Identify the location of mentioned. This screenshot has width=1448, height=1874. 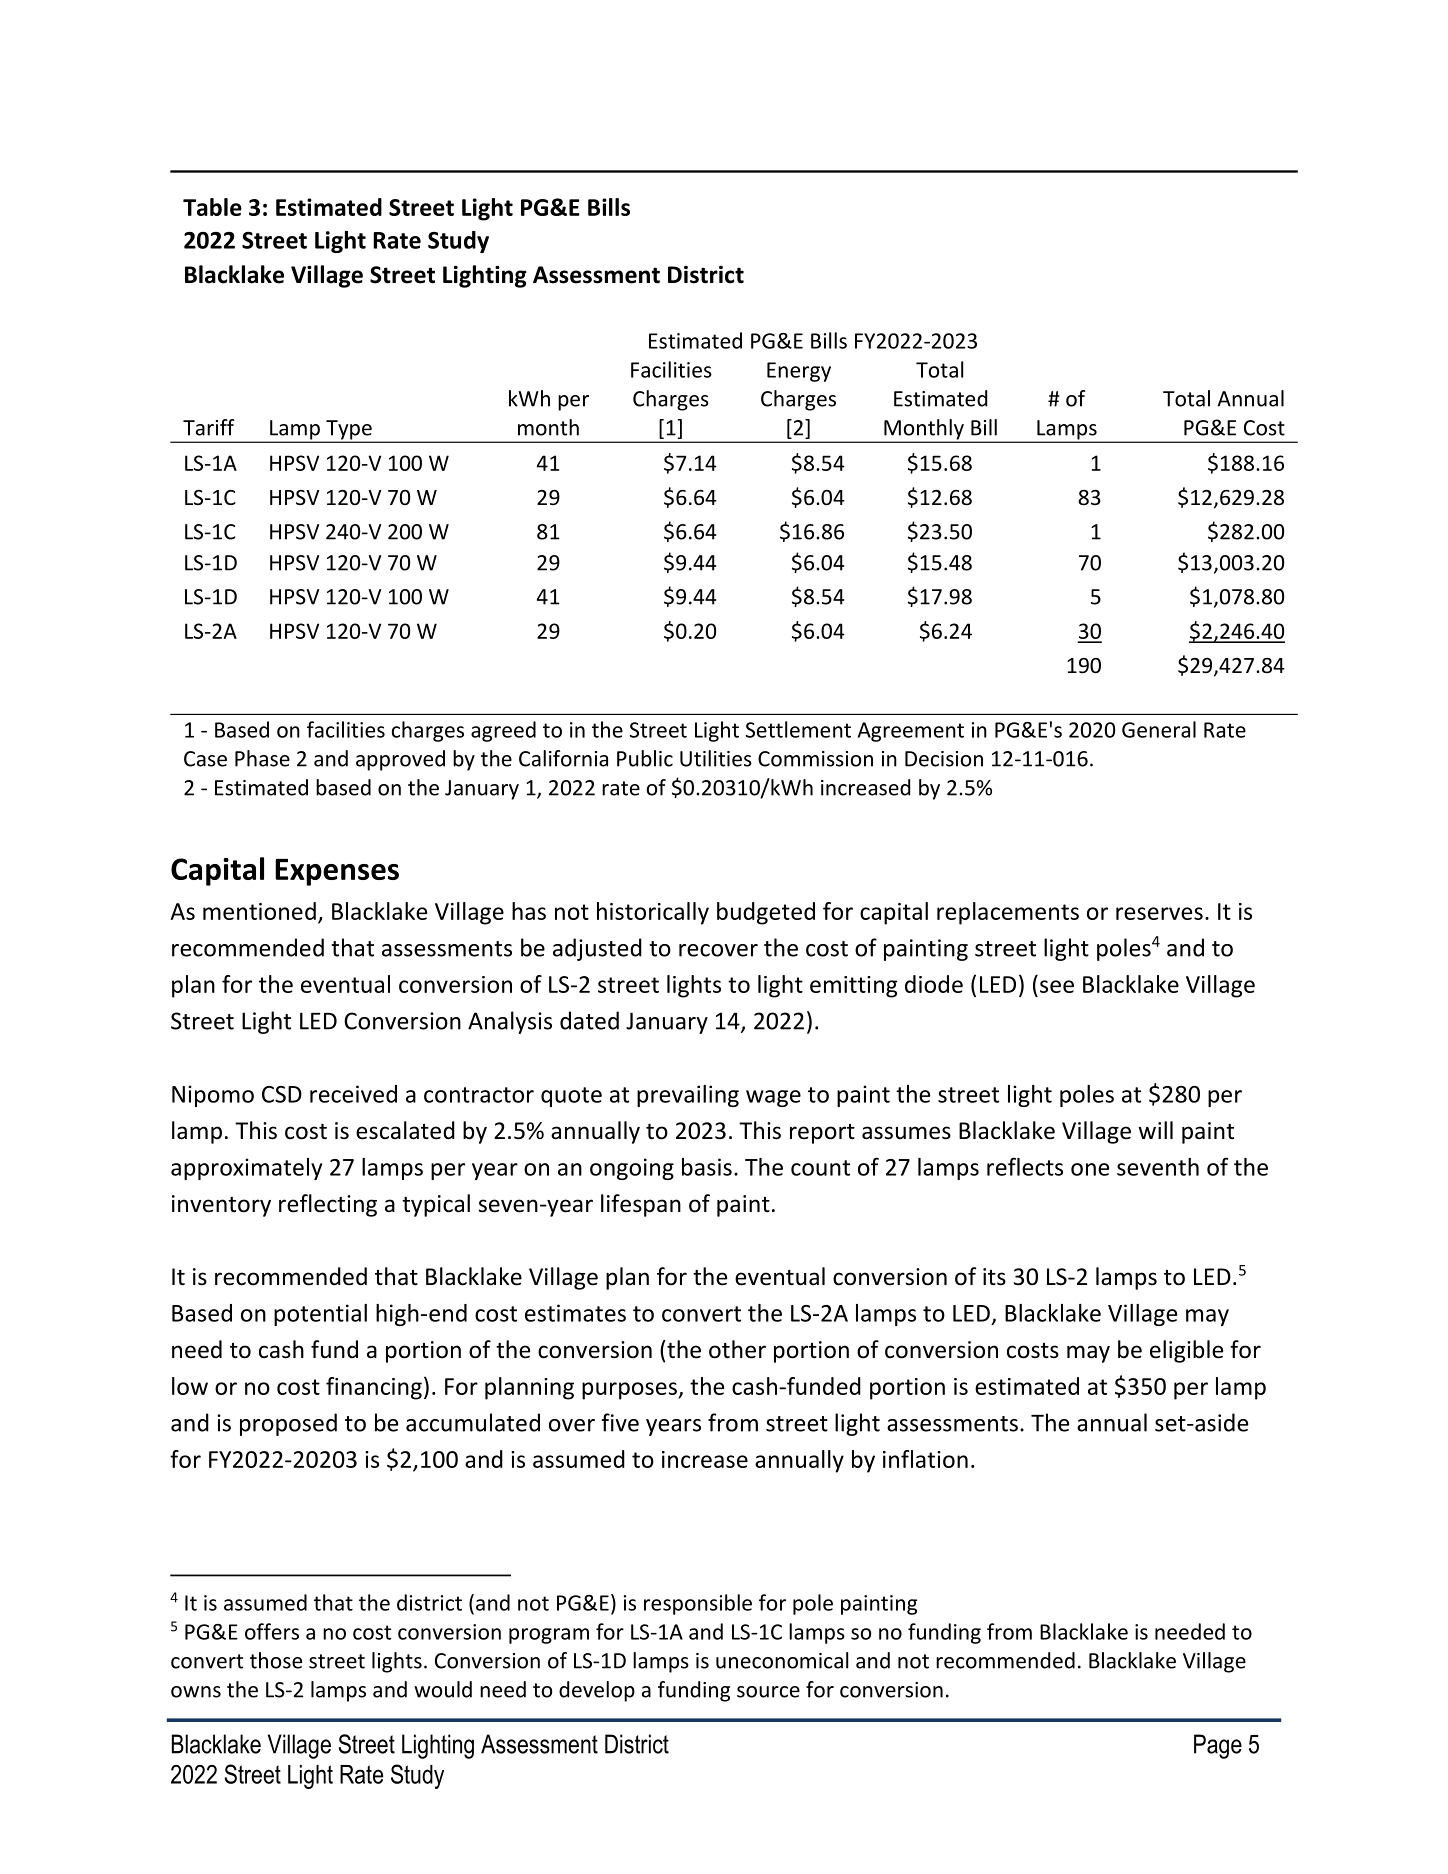
(259, 911).
